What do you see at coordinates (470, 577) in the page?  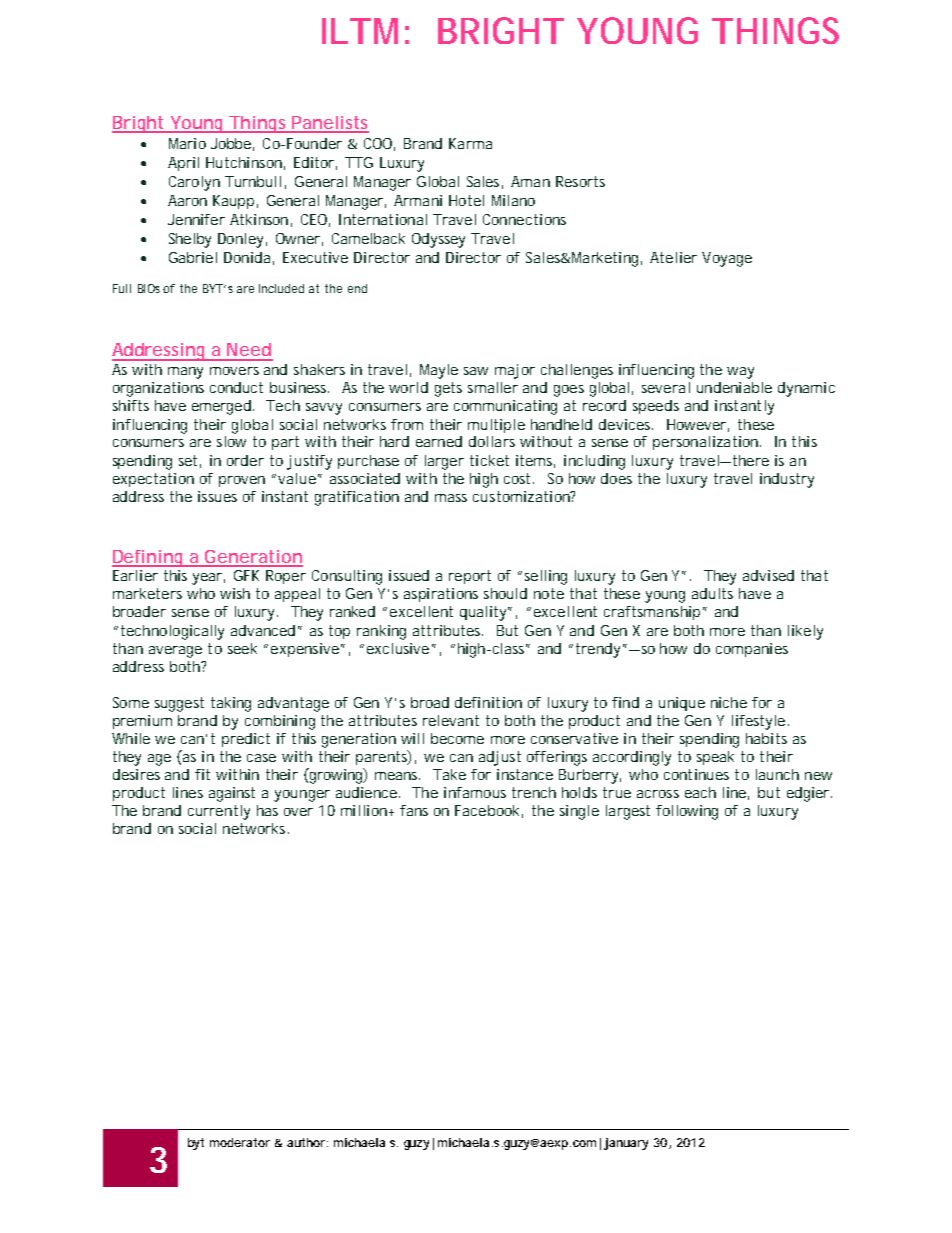 I see `report` at bounding box center [470, 577].
